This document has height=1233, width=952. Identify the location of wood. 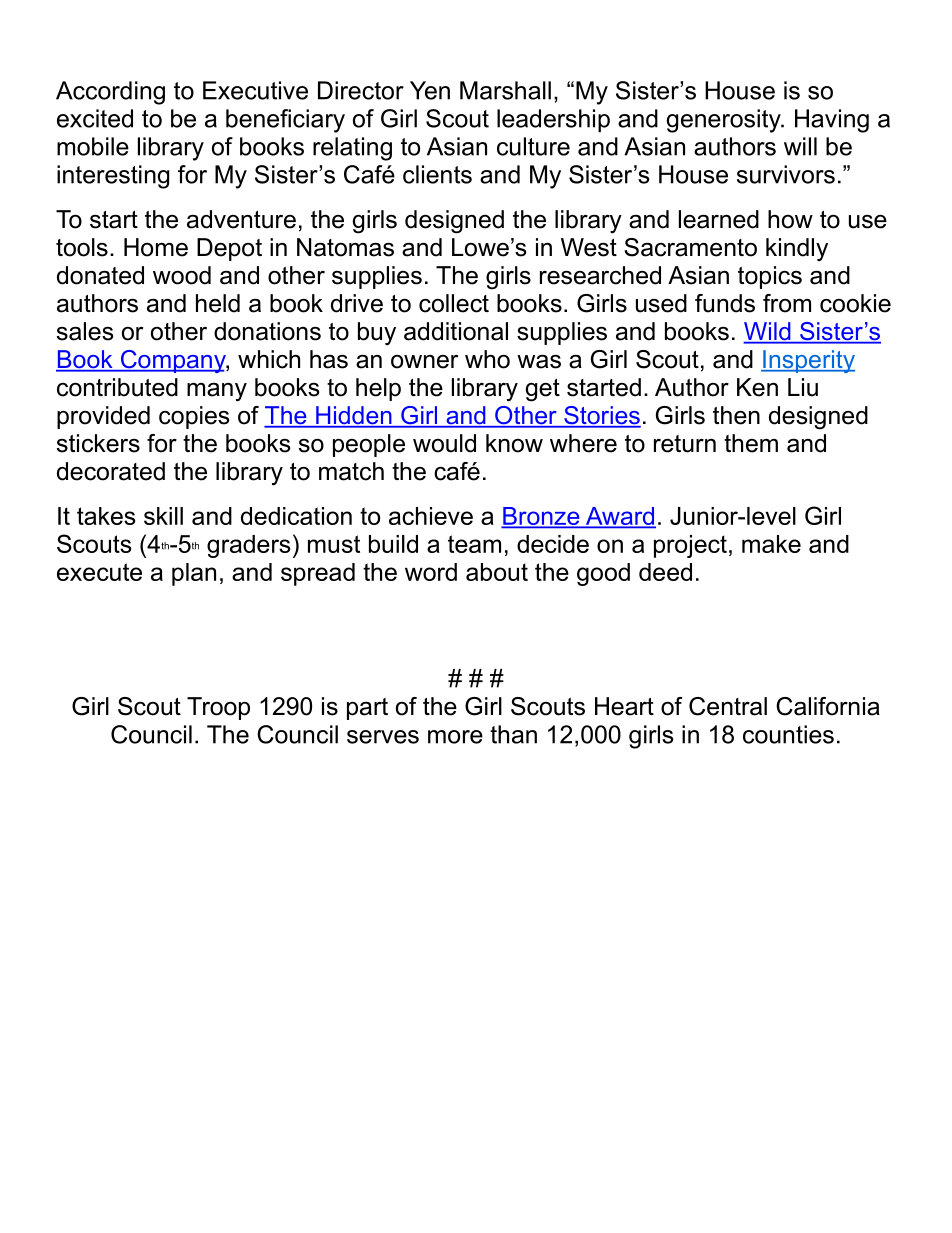
(182, 275).
